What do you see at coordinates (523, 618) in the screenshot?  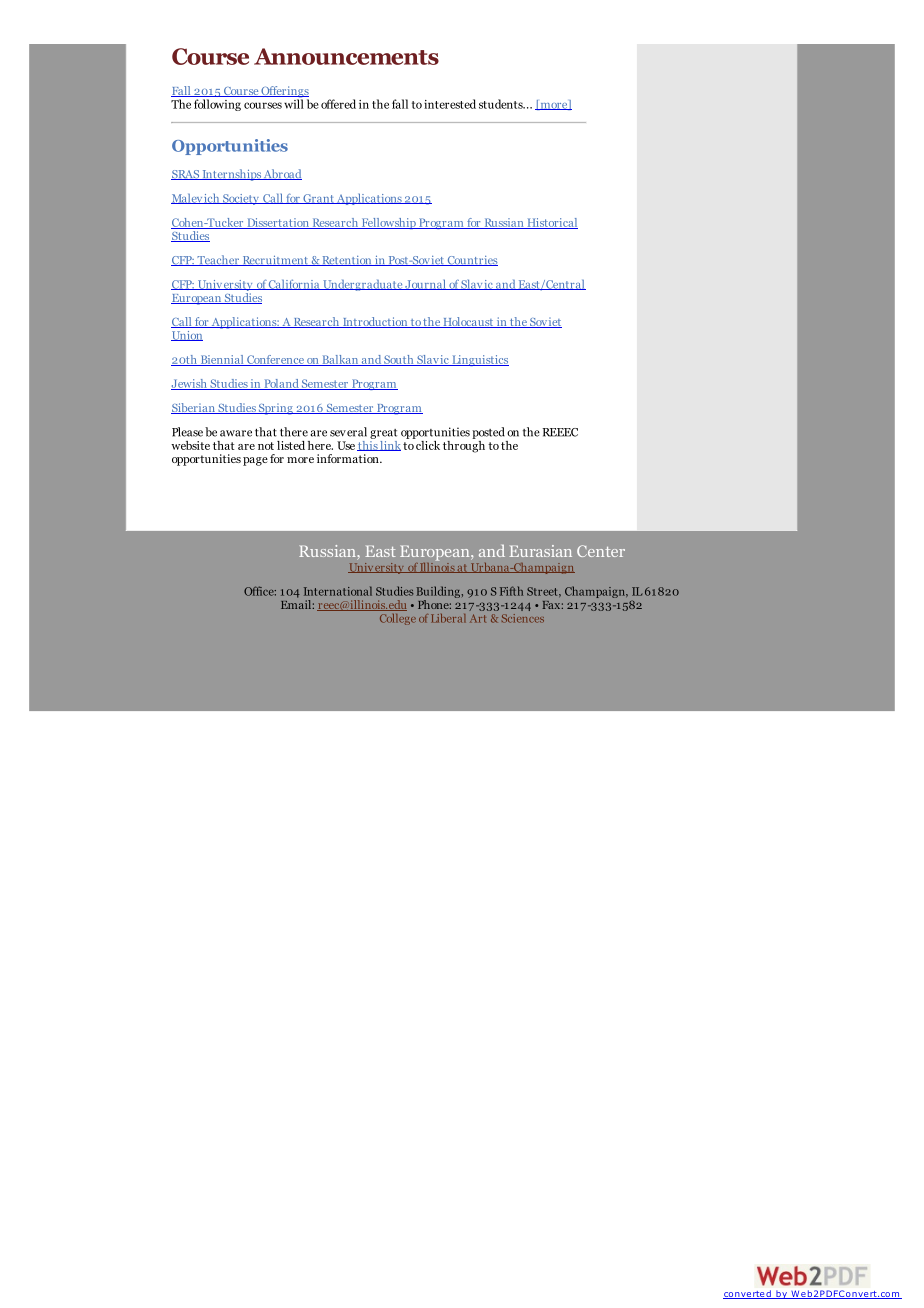 I see `Sciences` at bounding box center [523, 618].
